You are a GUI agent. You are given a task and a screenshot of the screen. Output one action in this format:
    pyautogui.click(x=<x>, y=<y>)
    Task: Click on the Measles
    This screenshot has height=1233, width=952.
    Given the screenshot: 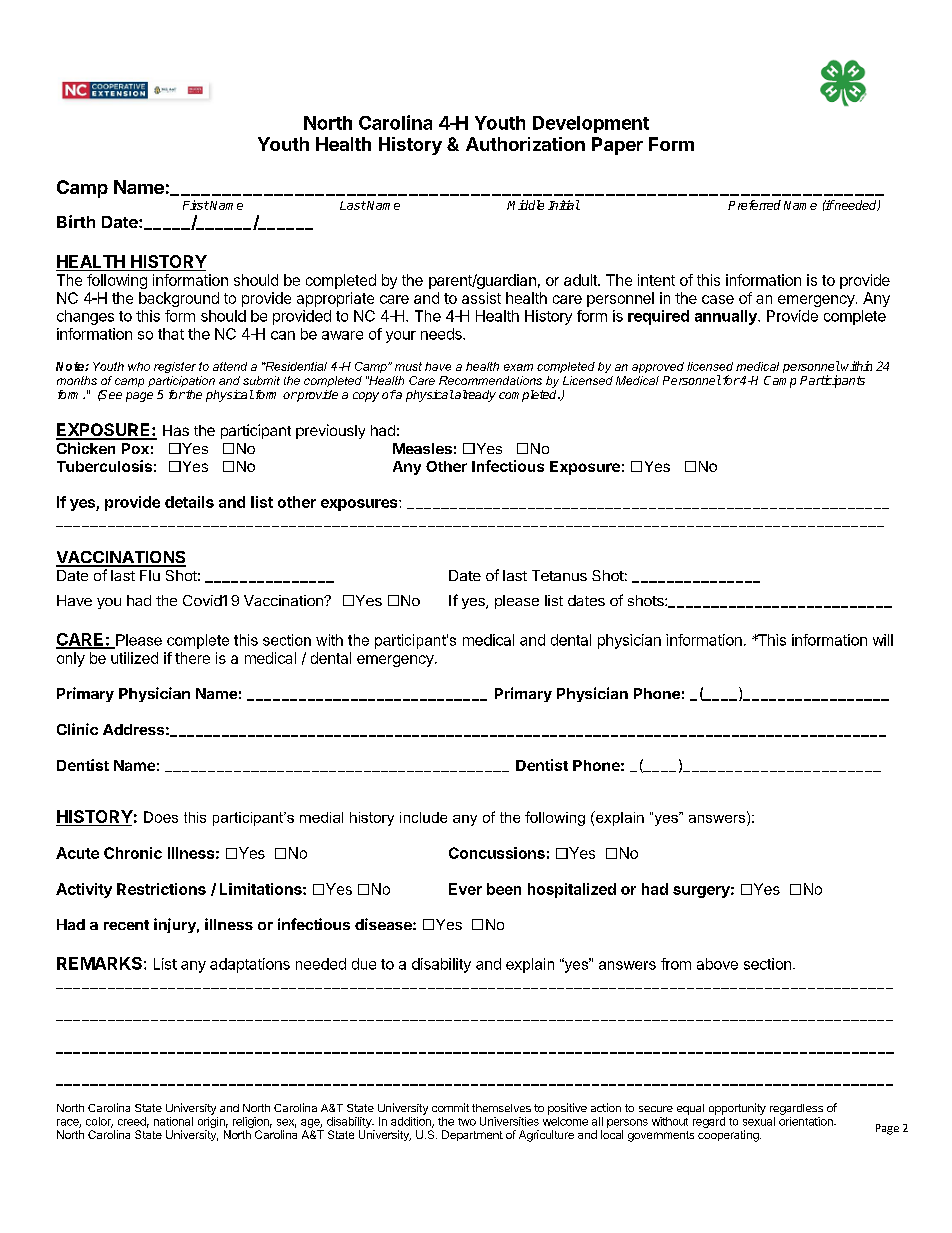 What is the action you would take?
    pyautogui.click(x=422, y=448)
